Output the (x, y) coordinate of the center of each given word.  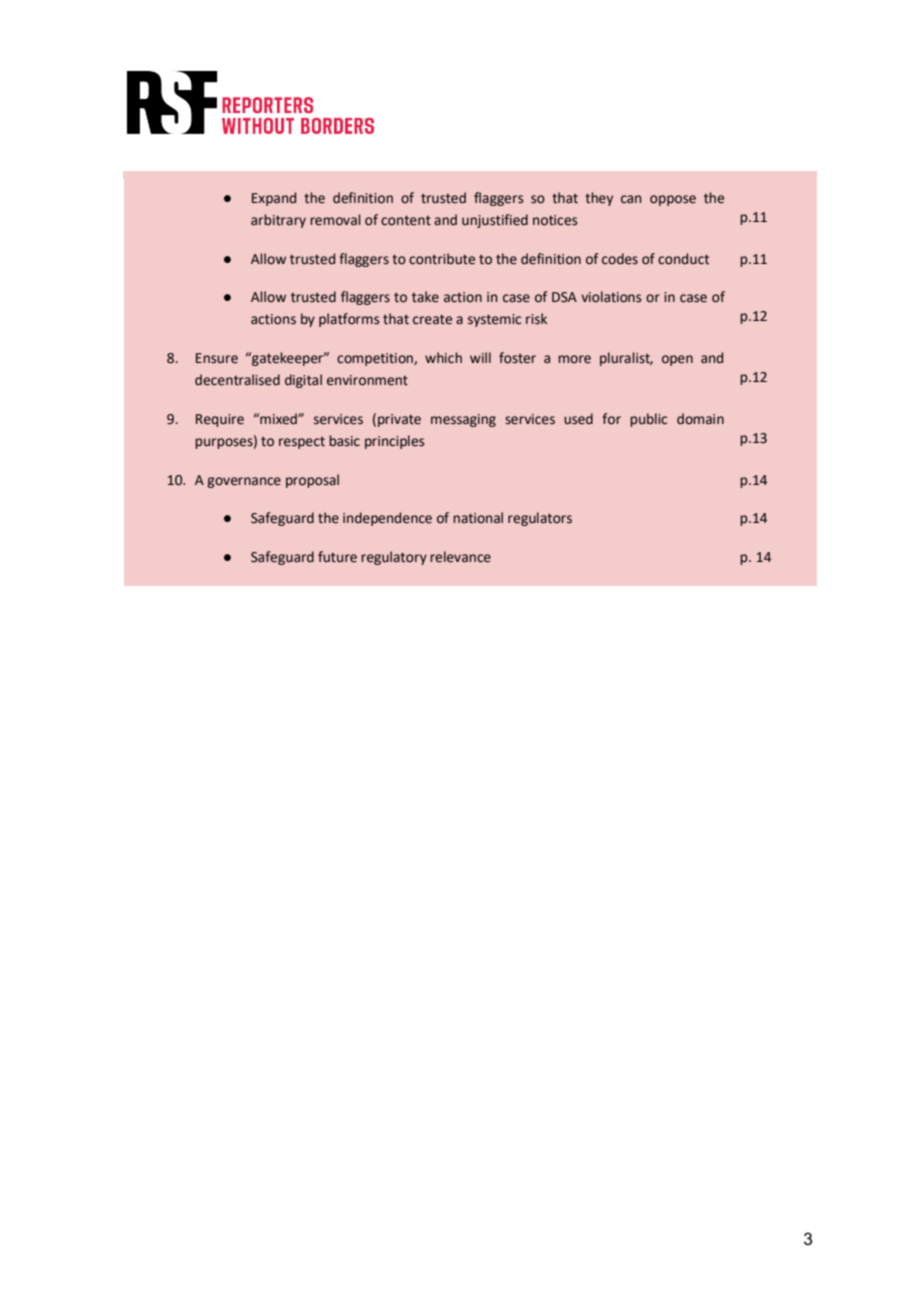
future (337, 557)
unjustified (495, 221)
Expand (274, 199)
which (443, 358)
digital (303, 381)
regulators (540, 519)
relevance (460, 557)
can (631, 199)
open (677, 360)
